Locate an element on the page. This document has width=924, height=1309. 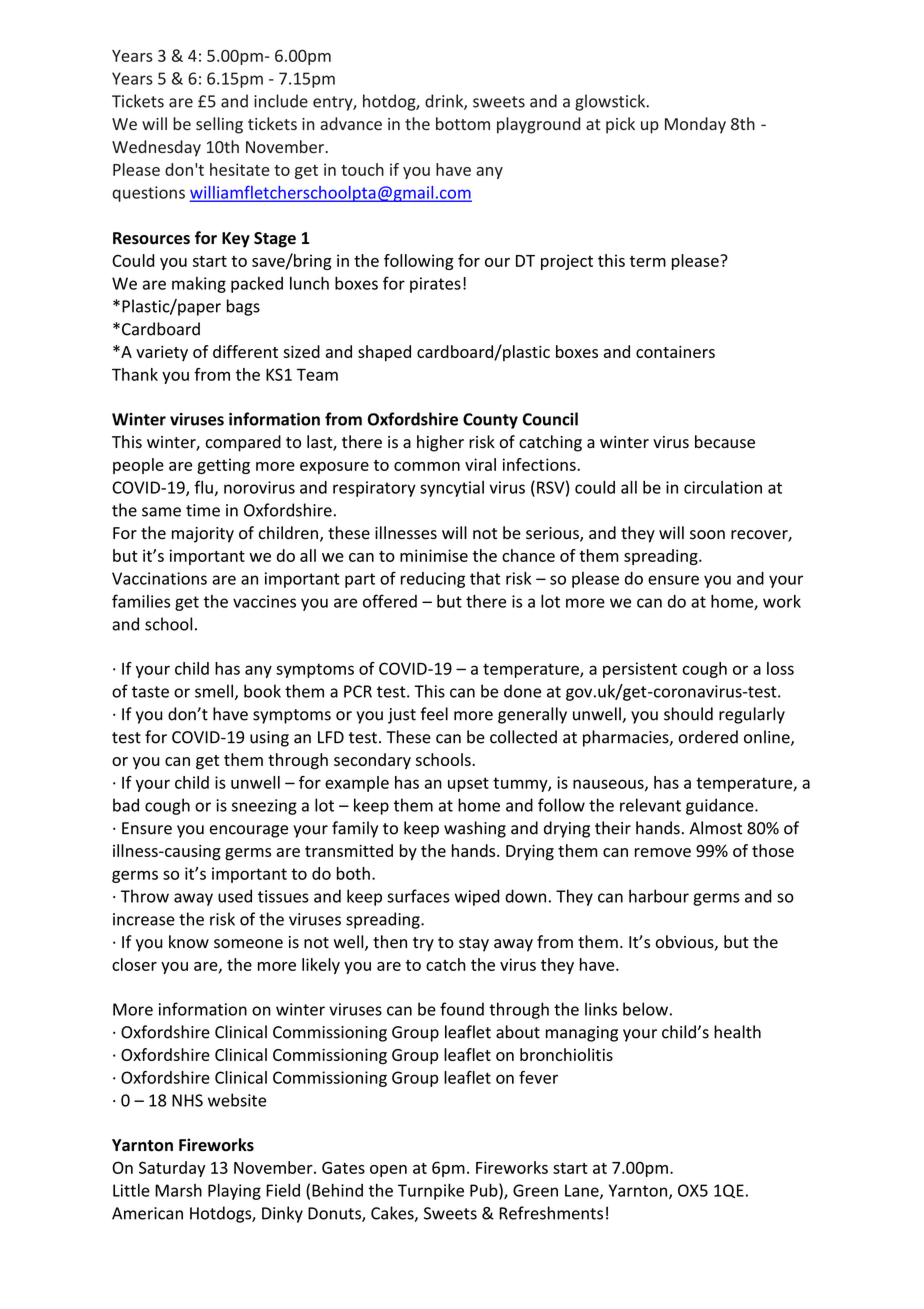
Marsh is located at coordinates (178, 1190).
